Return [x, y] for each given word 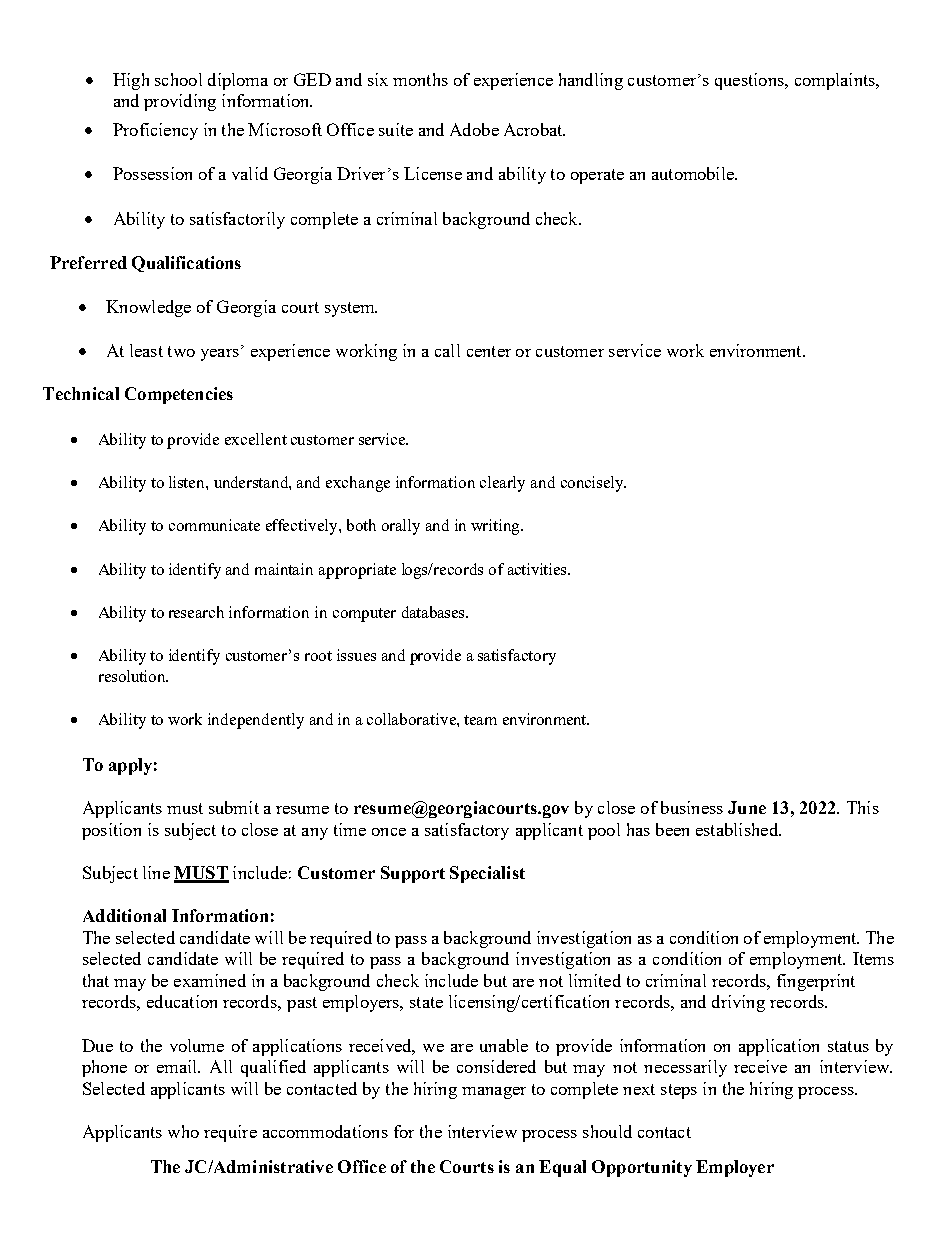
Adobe [474, 129]
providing [180, 102]
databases [434, 612]
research [196, 612]
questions [750, 81]
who [183, 1131]
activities [538, 569]
